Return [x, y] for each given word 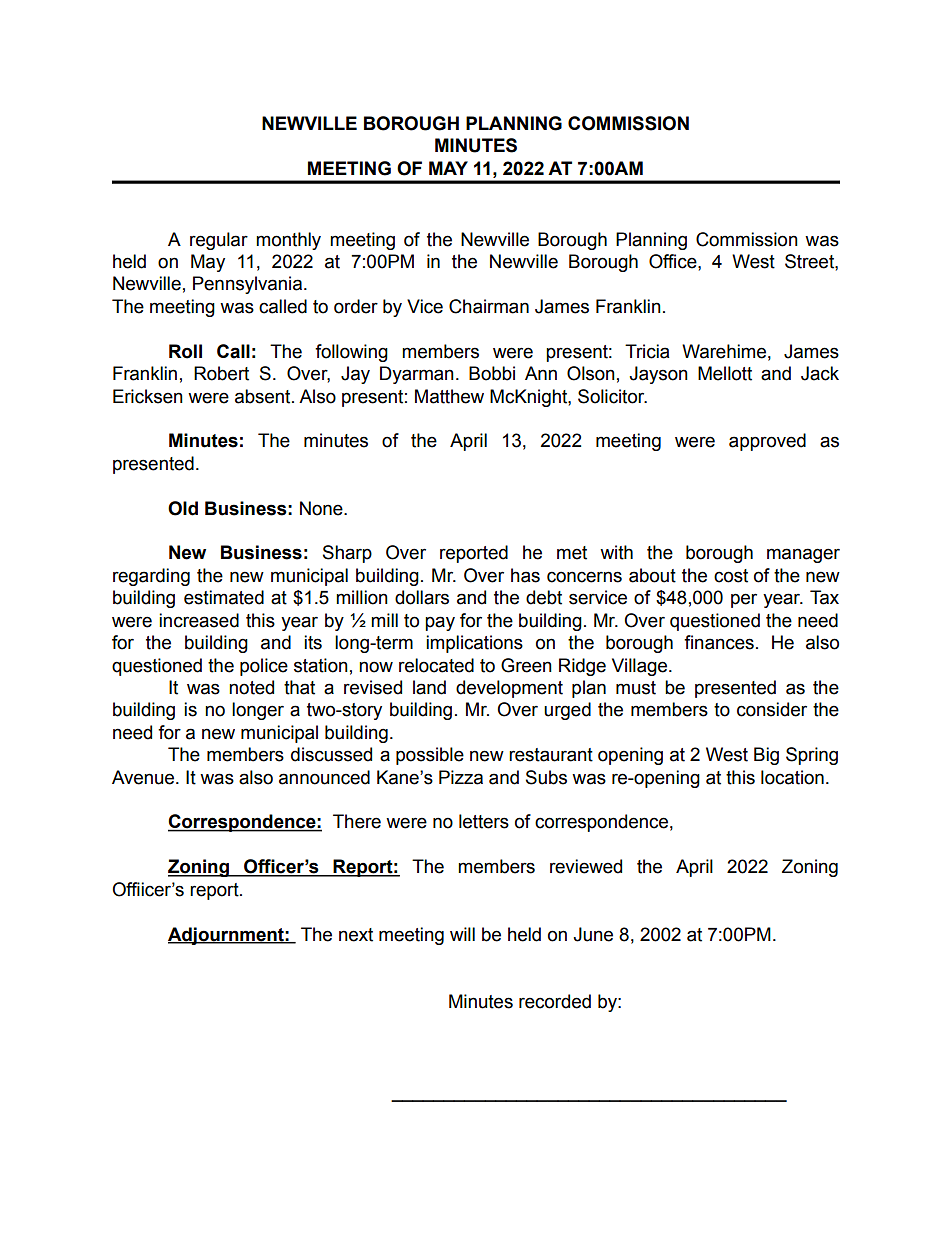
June [593, 934]
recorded [555, 1001]
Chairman [489, 306]
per [744, 600]
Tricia [647, 351]
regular [219, 241]
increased [199, 620]
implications [474, 644]
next [356, 935]
